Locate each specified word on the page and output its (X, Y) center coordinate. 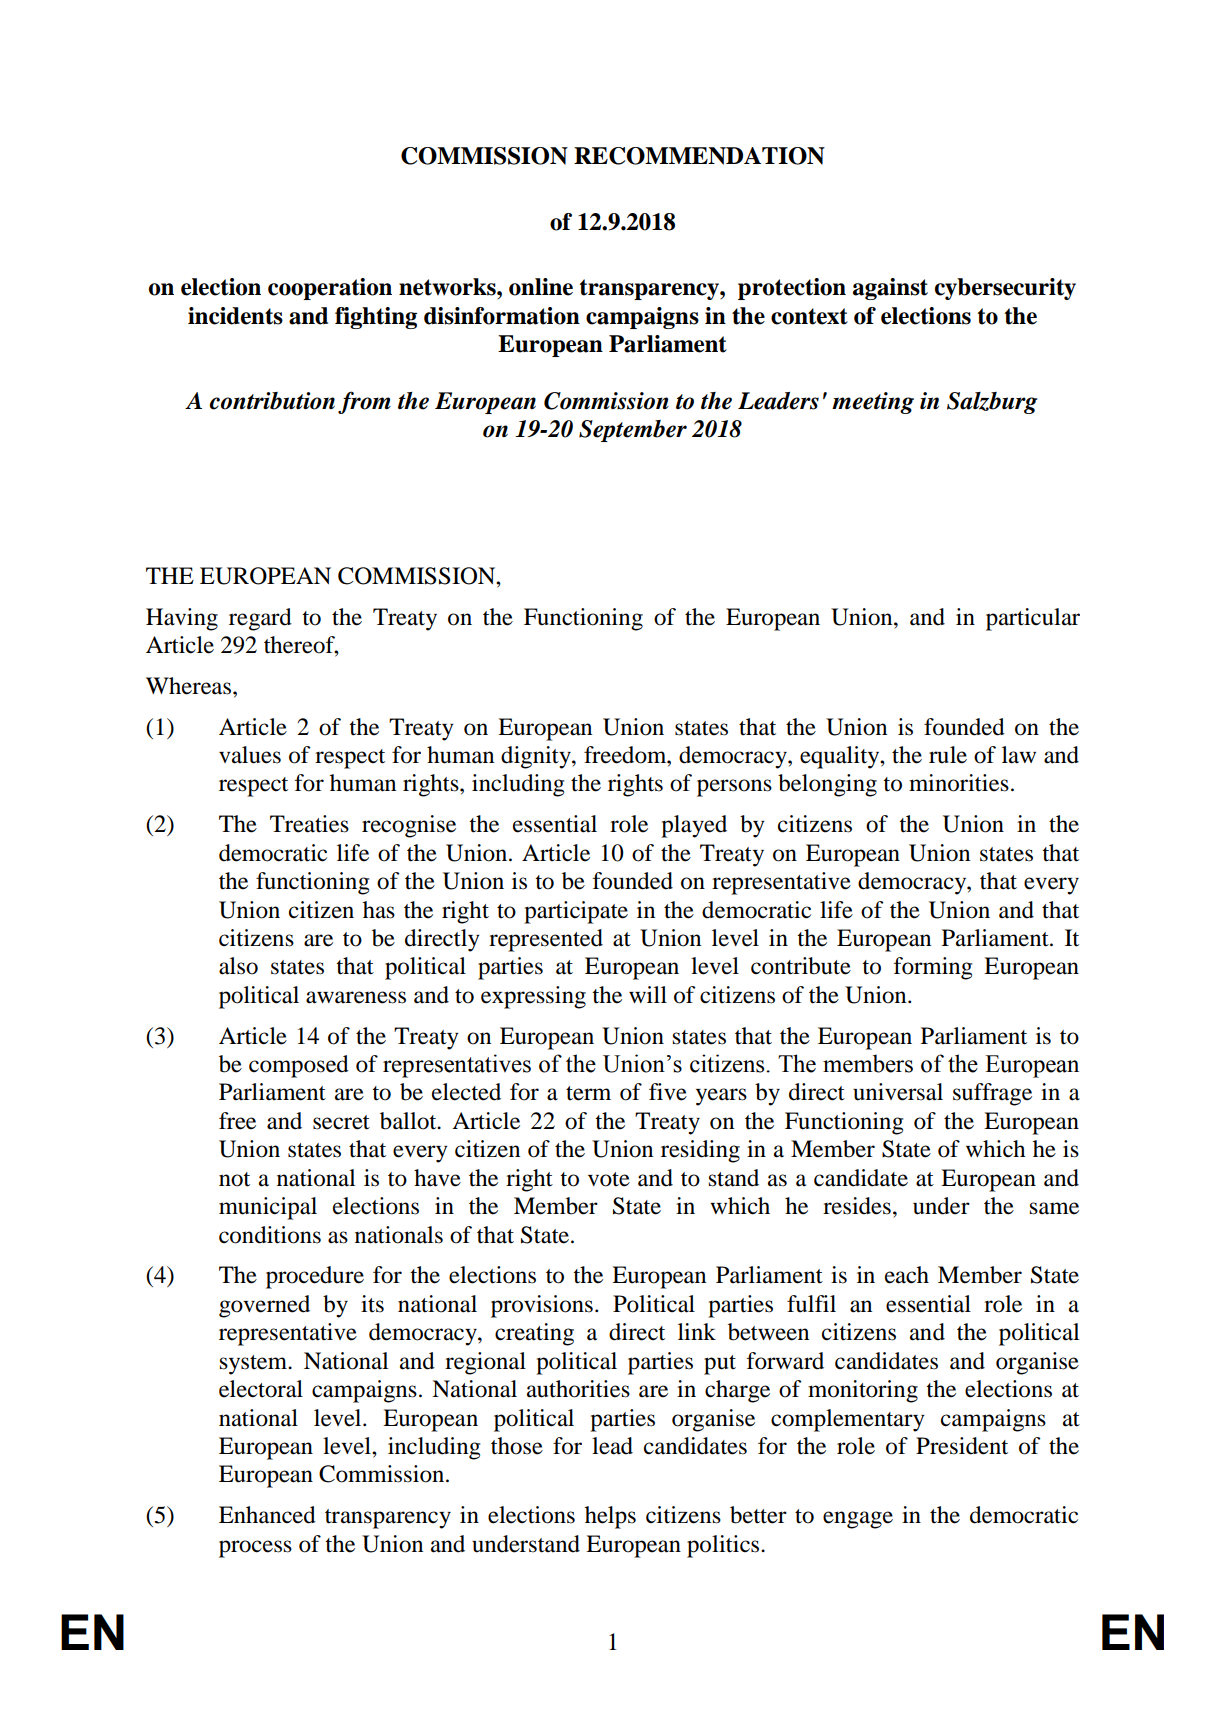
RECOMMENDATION (699, 156)
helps (610, 1517)
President (962, 1446)
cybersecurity (1005, 289)
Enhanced (267, 1515)
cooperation (330, 289)
